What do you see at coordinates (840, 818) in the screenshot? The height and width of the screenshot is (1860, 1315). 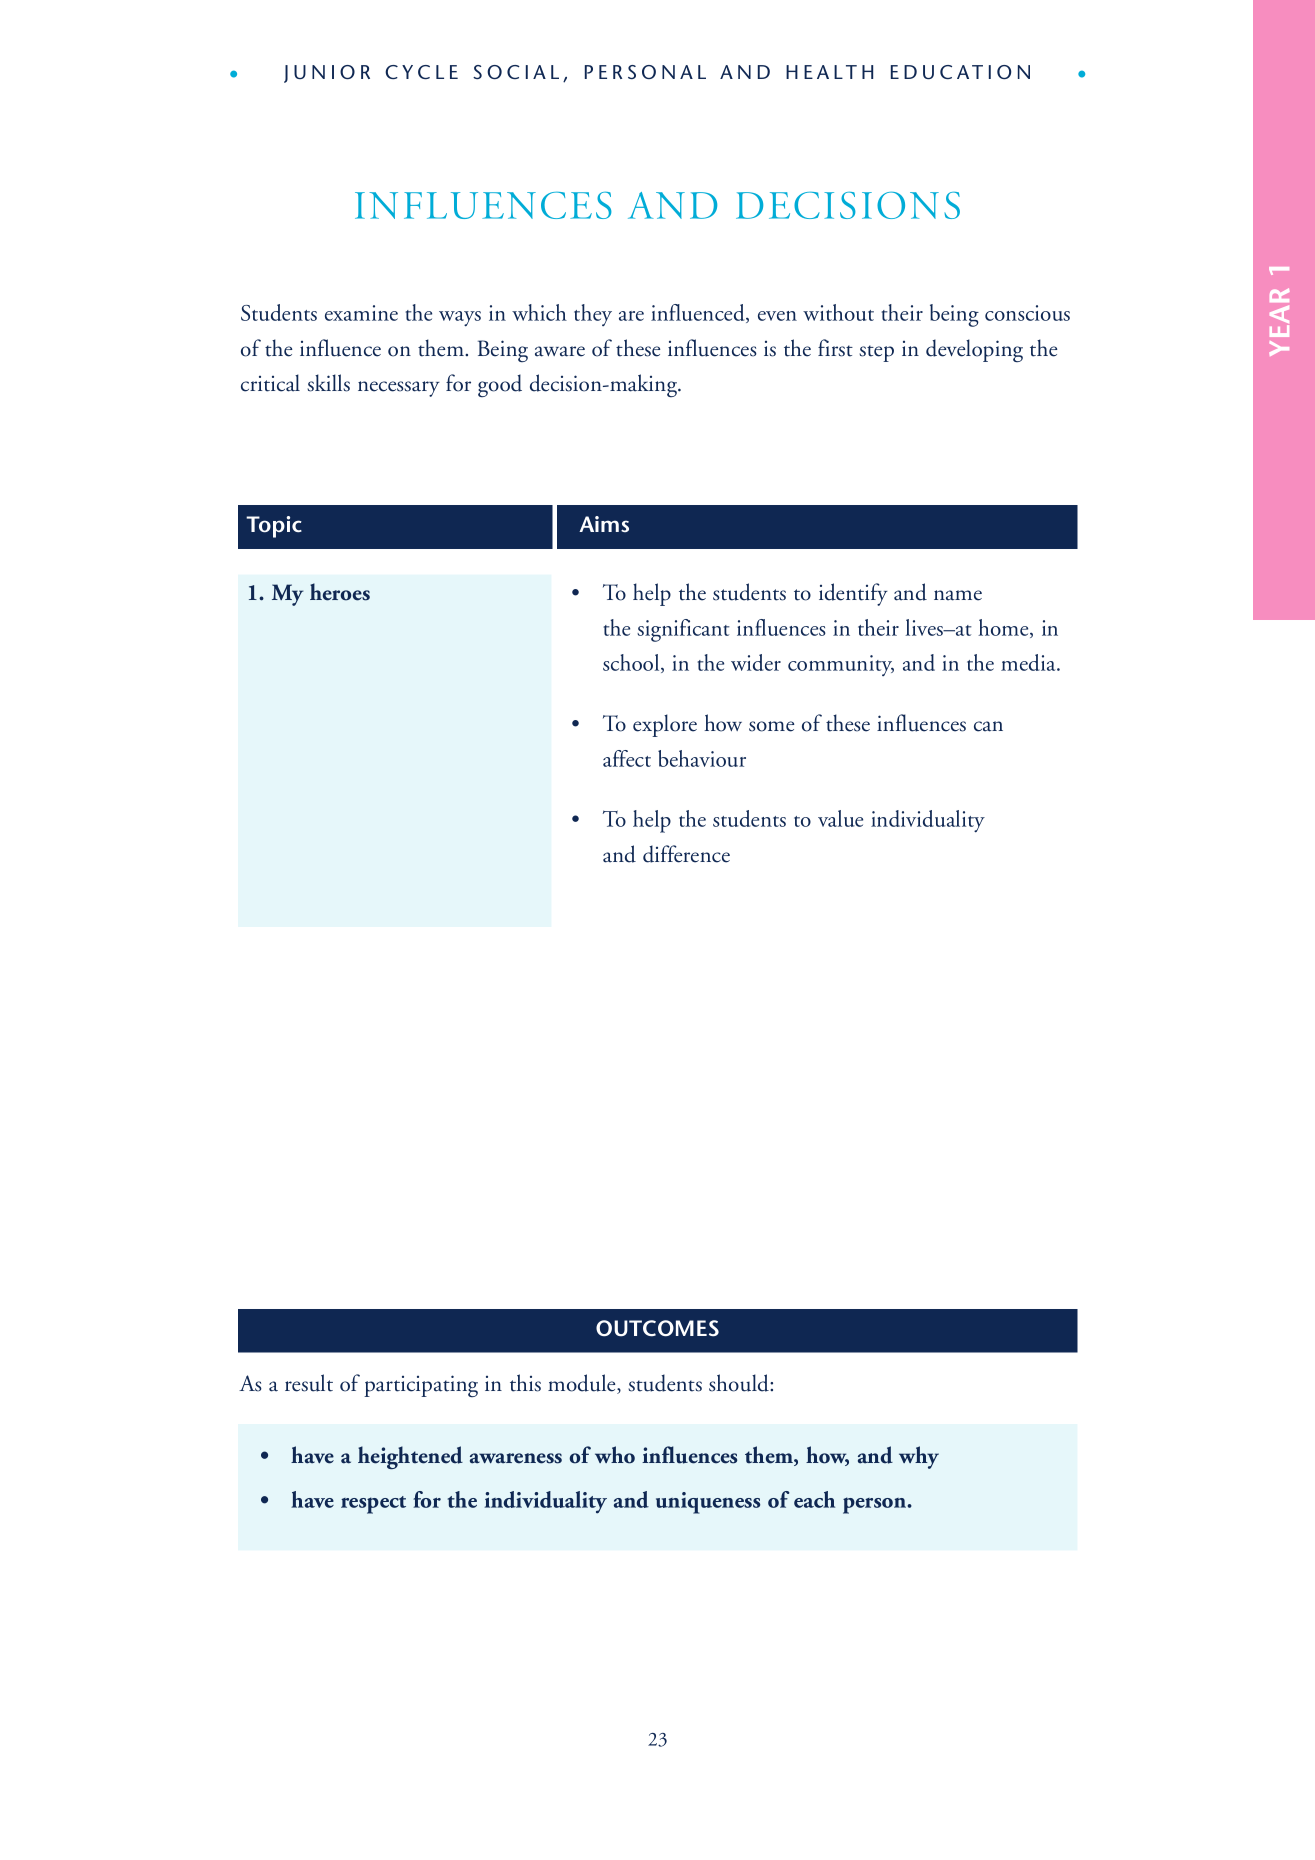 I see `value` at bounding box center [840, 818].
